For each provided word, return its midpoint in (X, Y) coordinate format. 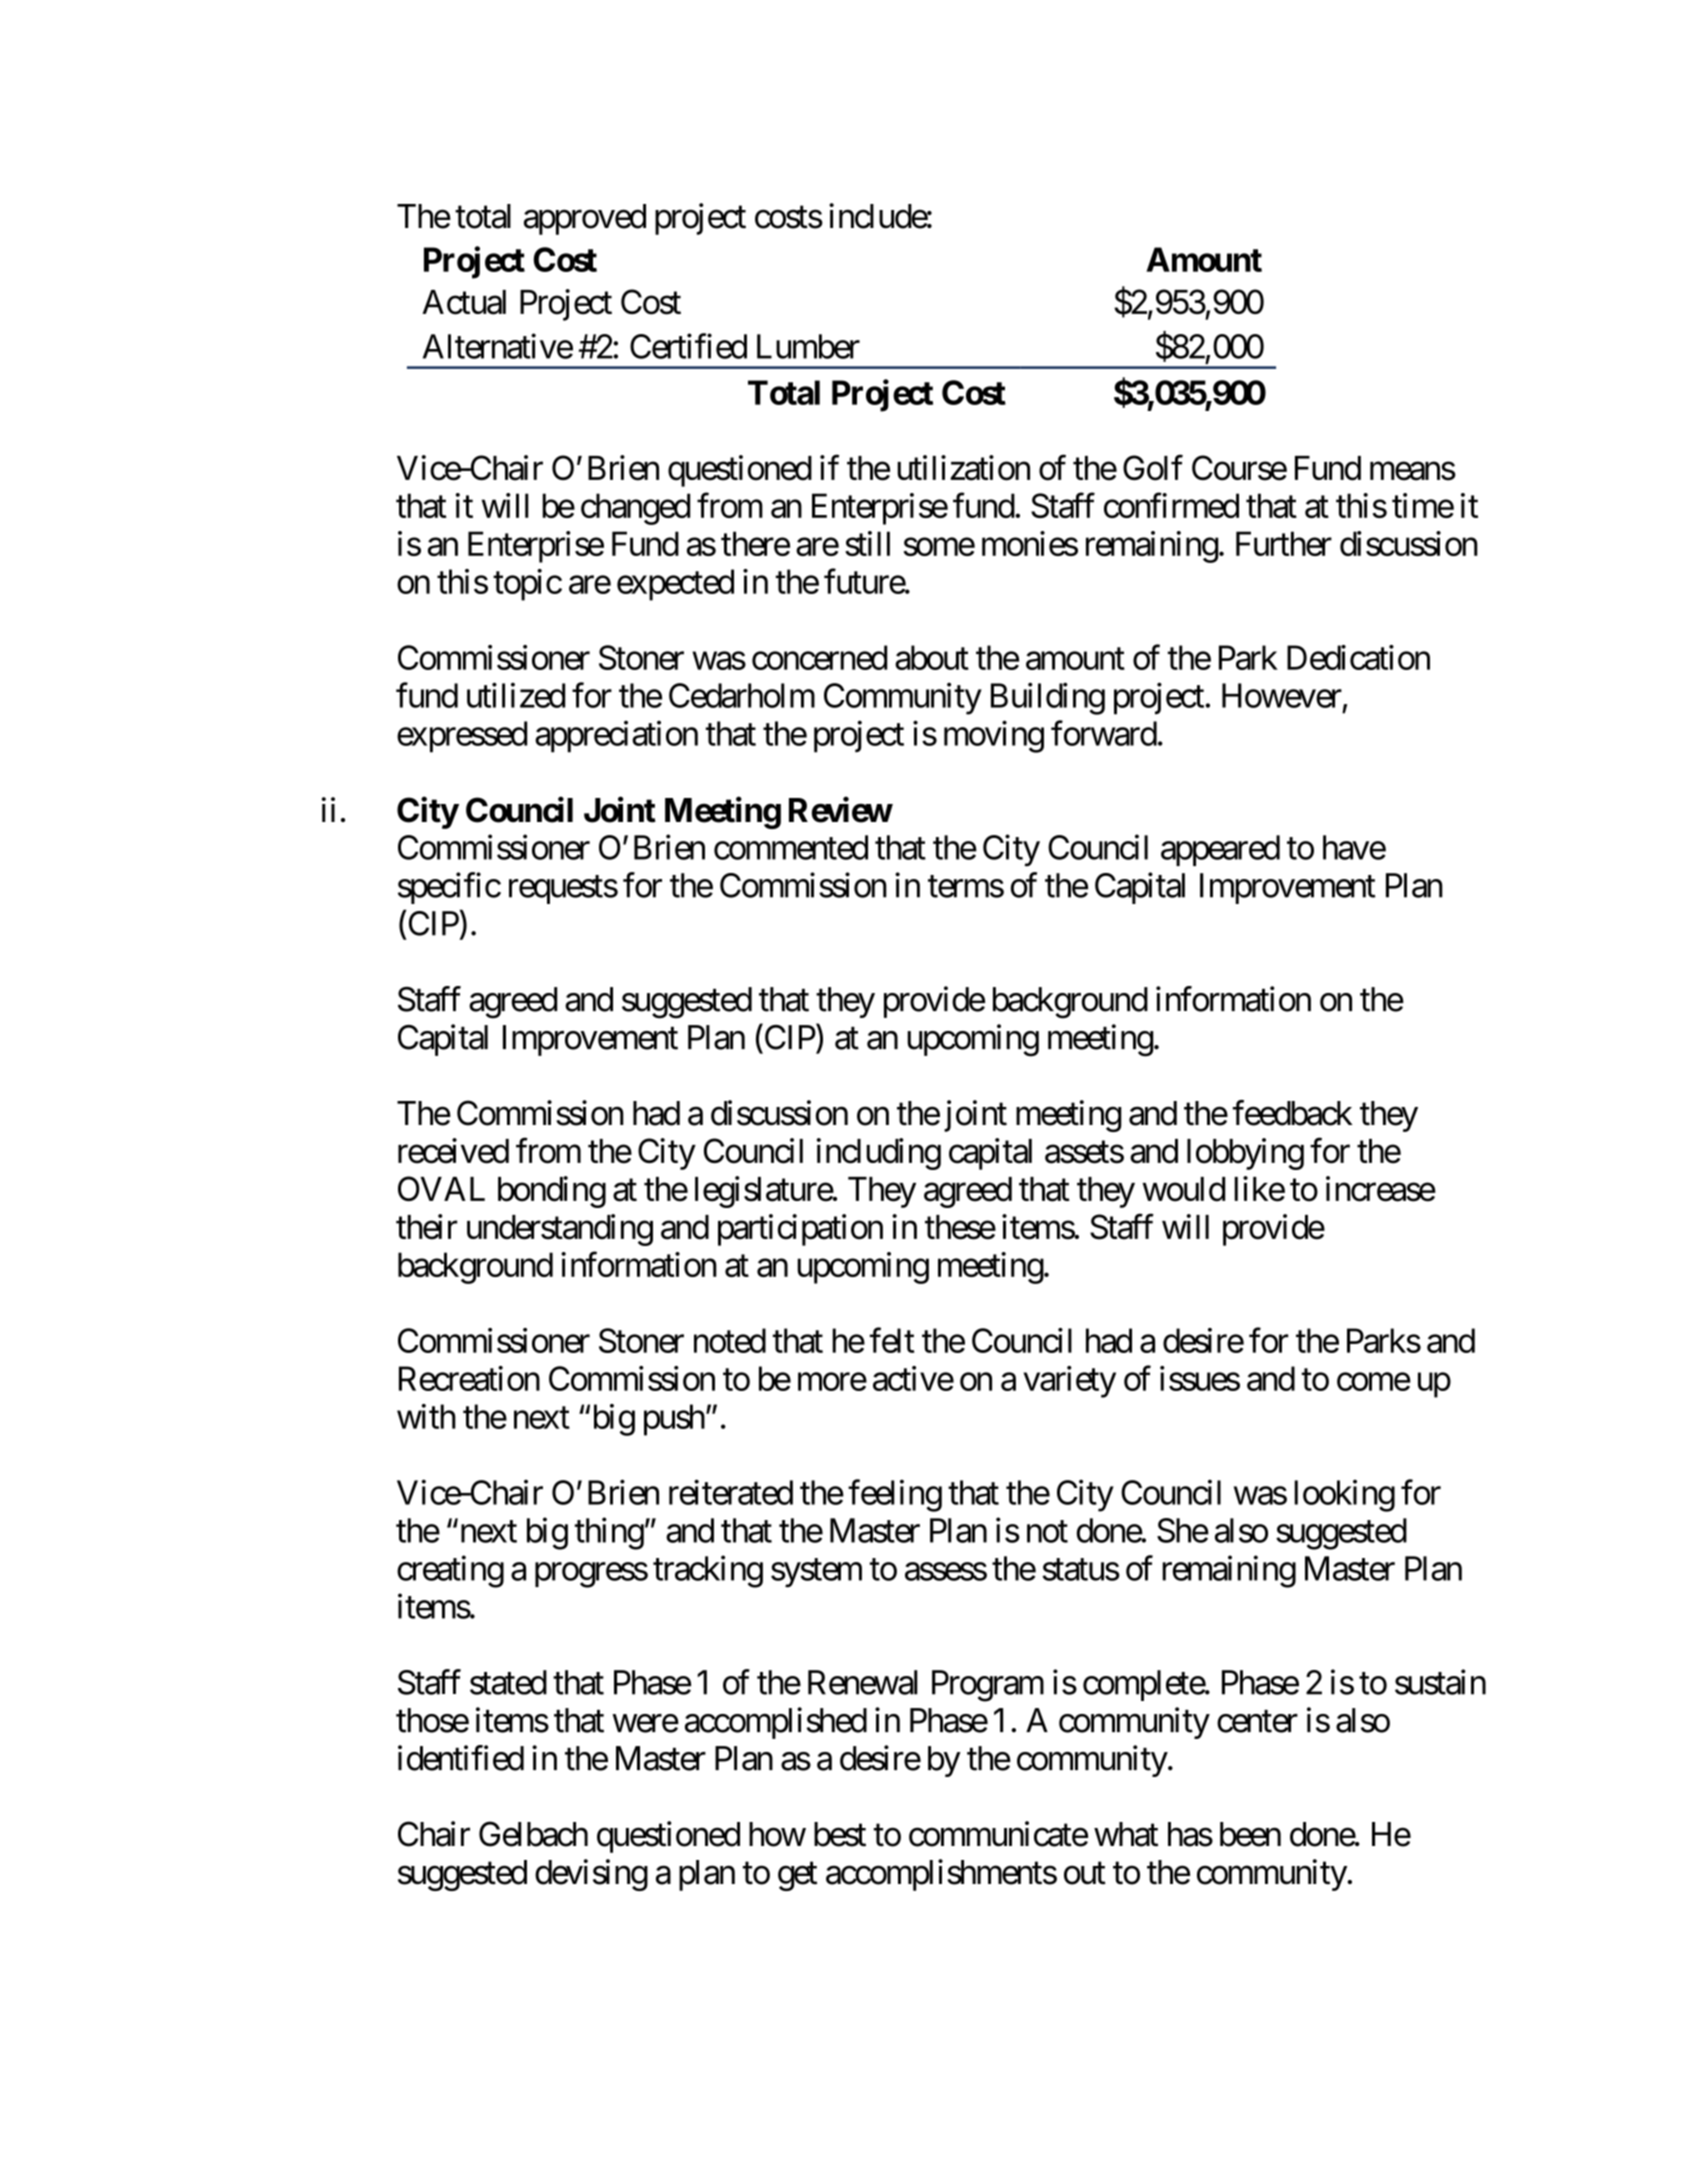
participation (800, 1230)
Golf (1153, 468)
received (453, 1151)
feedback (1292, 1113)
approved (585, 219)
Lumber (808, 346)
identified (461, 1758)
